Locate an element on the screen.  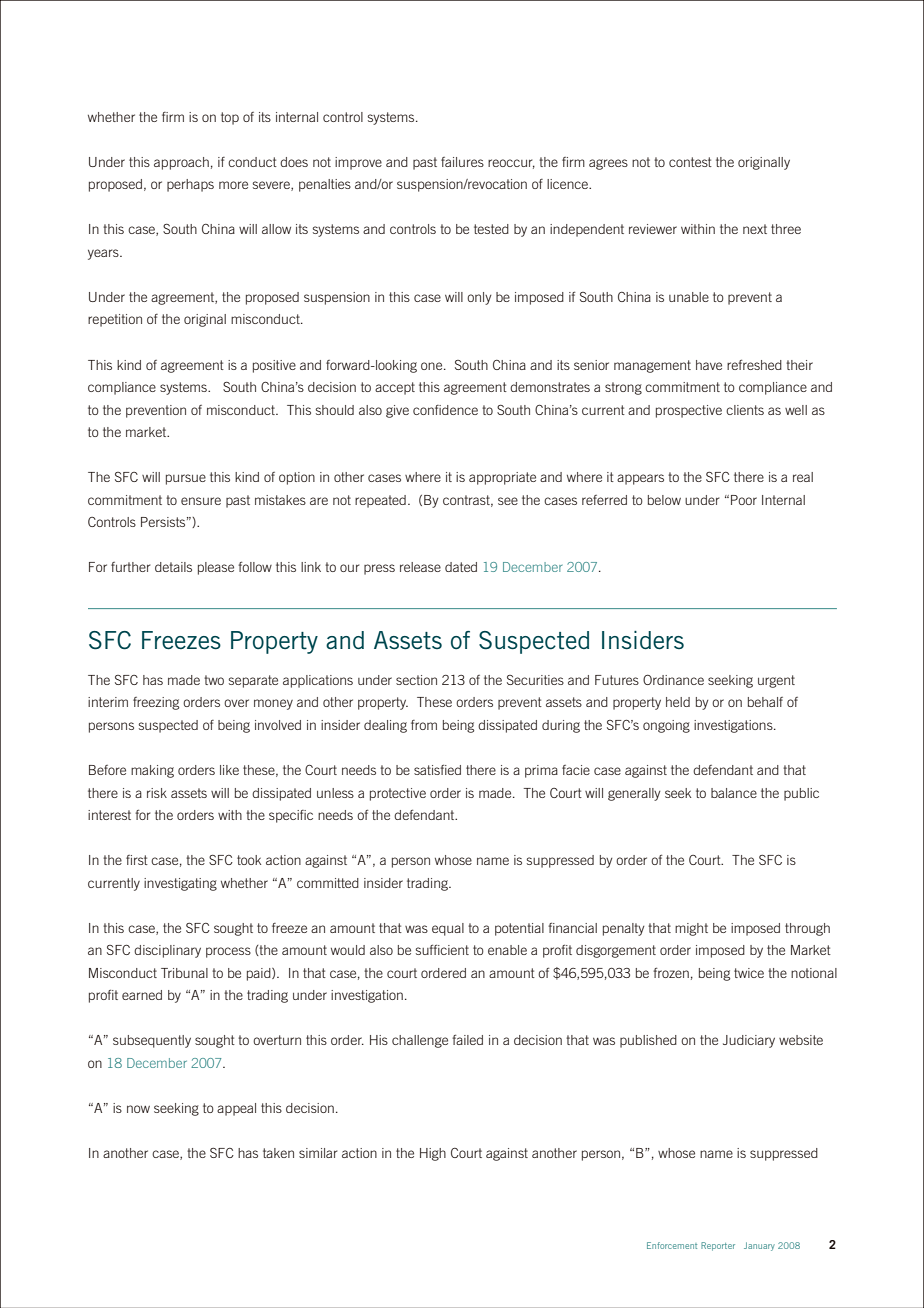
confidence is located at coordinates (445, 410).
